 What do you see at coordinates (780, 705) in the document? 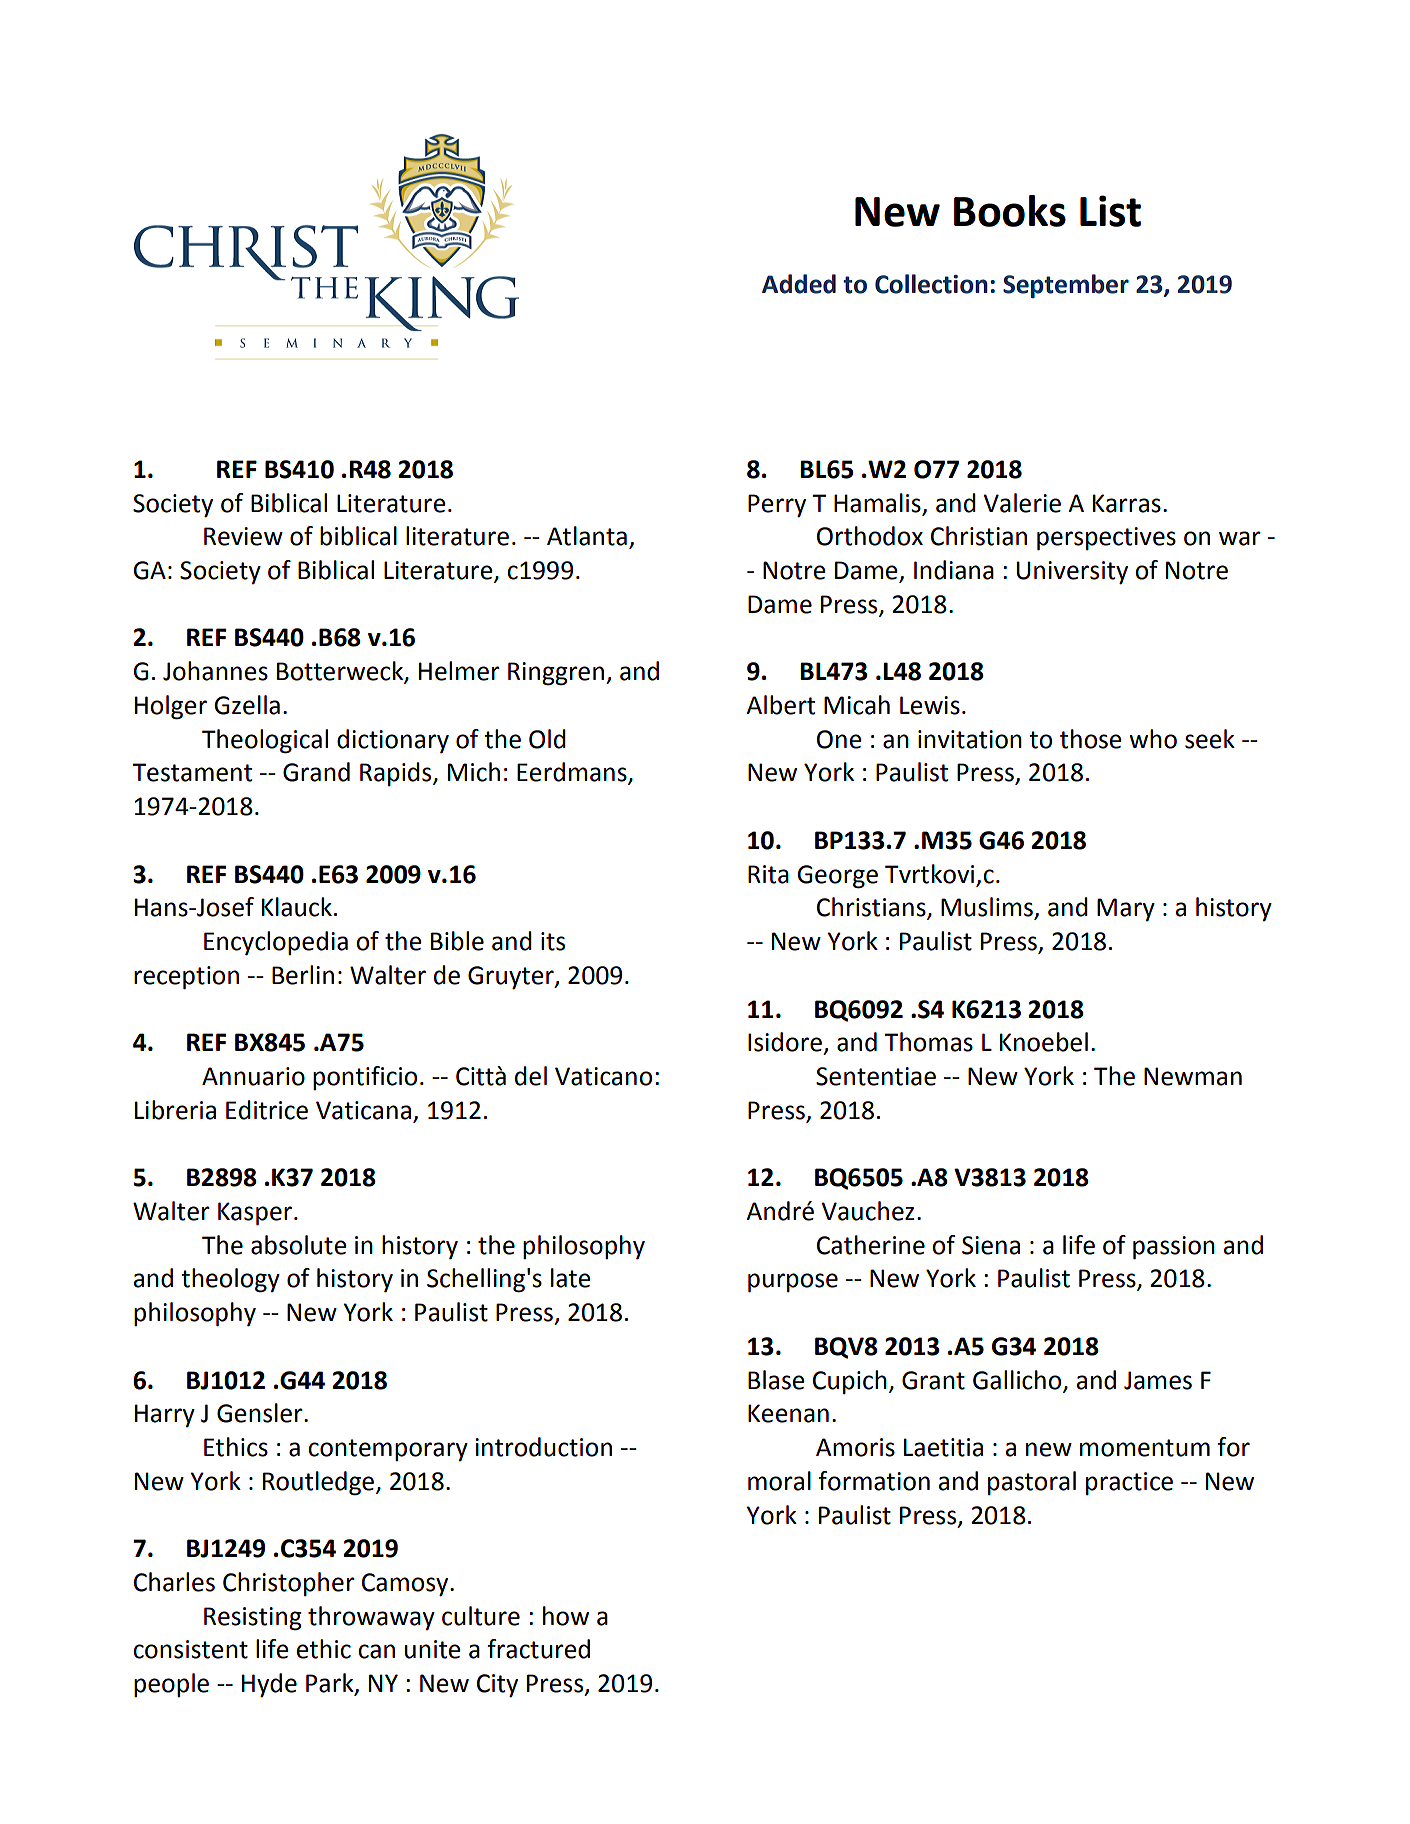
I see `Albert` at bounding box center [780, 705].
